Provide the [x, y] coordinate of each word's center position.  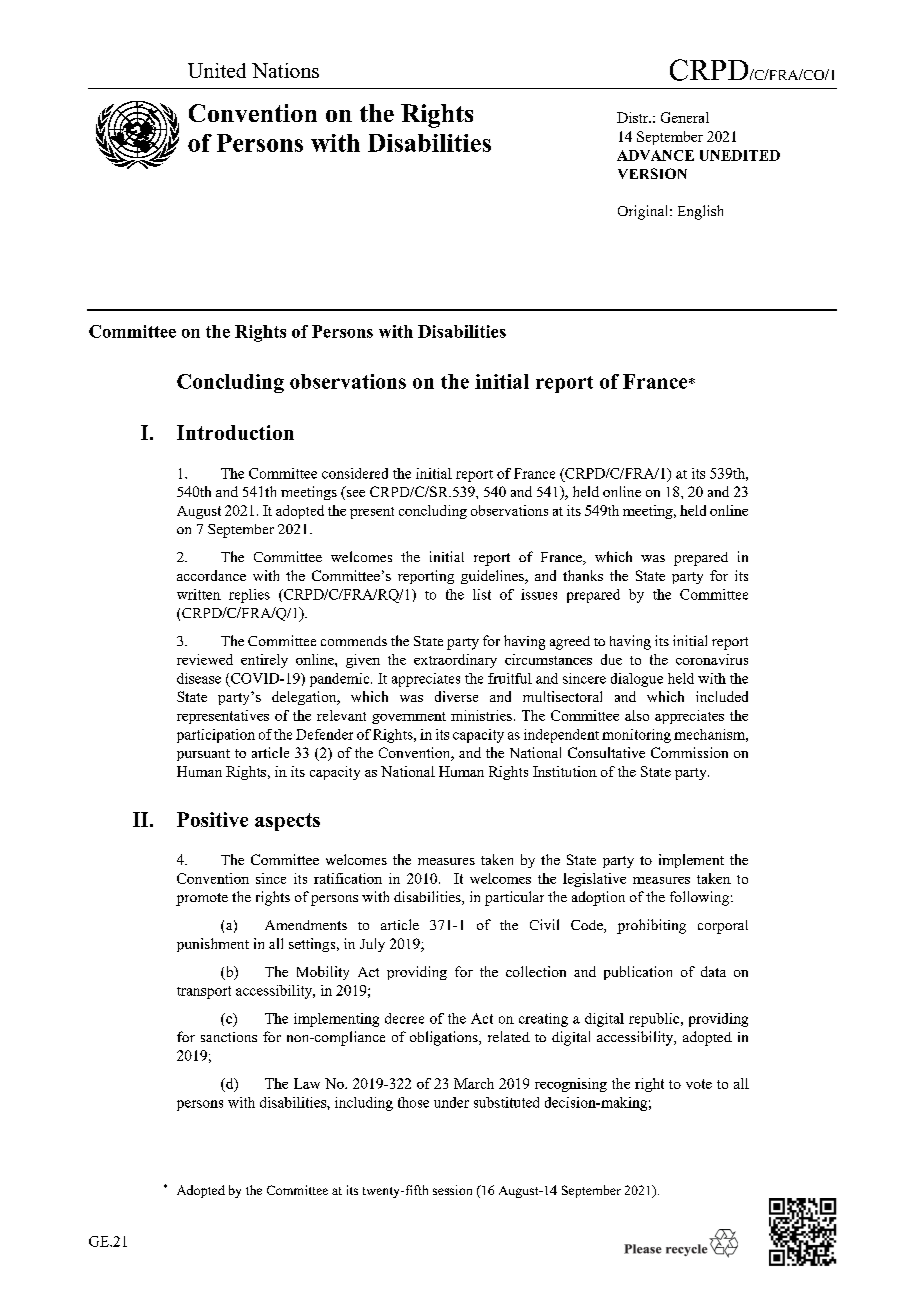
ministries [481, 715]
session [452, 1190]
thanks [583, 575]
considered [355, 473]
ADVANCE [655, 155]
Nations [285, 70]
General [685, 117]
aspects [287, 822]
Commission [689, 752]
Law [307, 1083]
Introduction [235, 432]
